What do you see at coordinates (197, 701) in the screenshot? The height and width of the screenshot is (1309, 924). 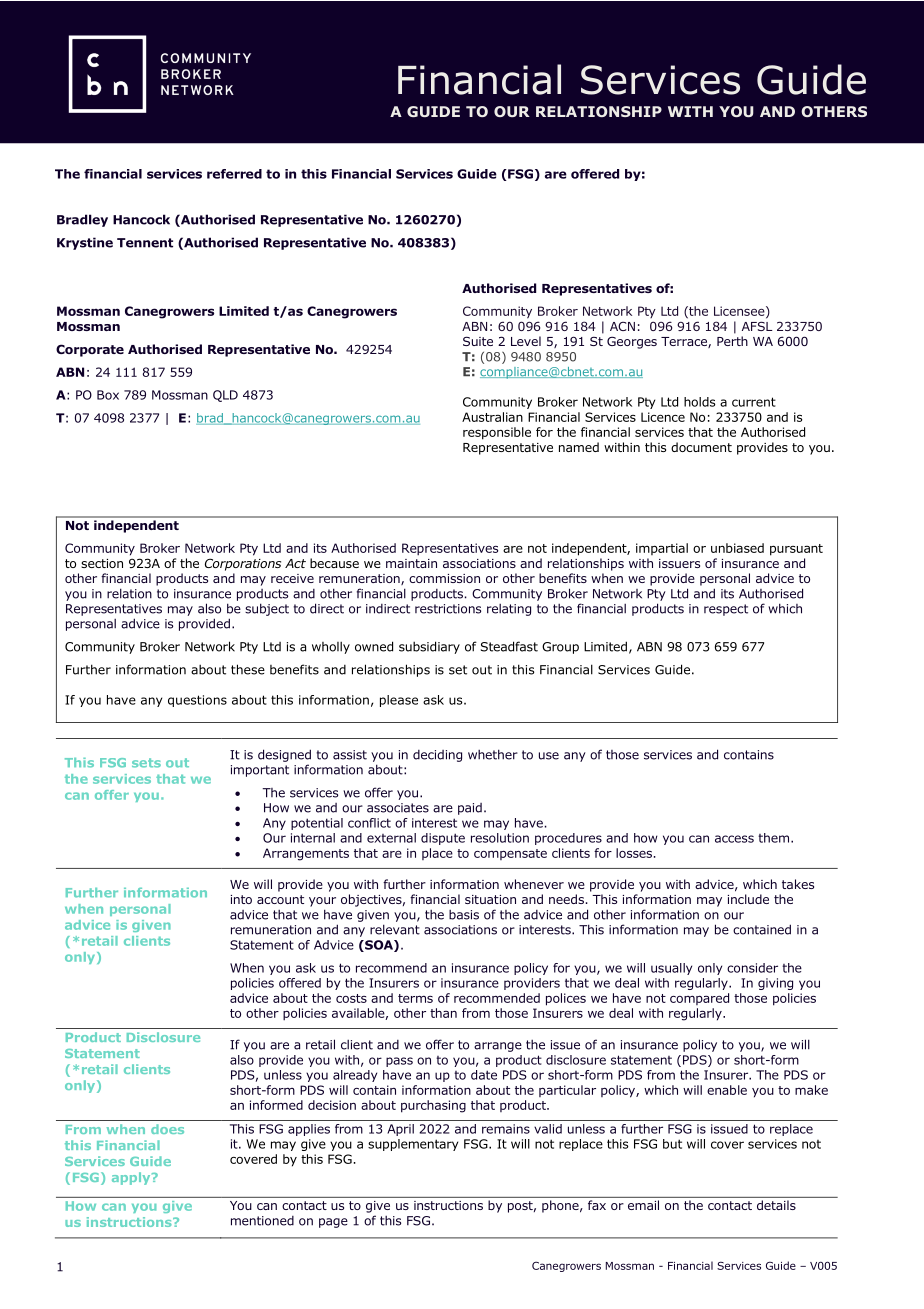 I see `questions` at bounding box center [197, 701].
